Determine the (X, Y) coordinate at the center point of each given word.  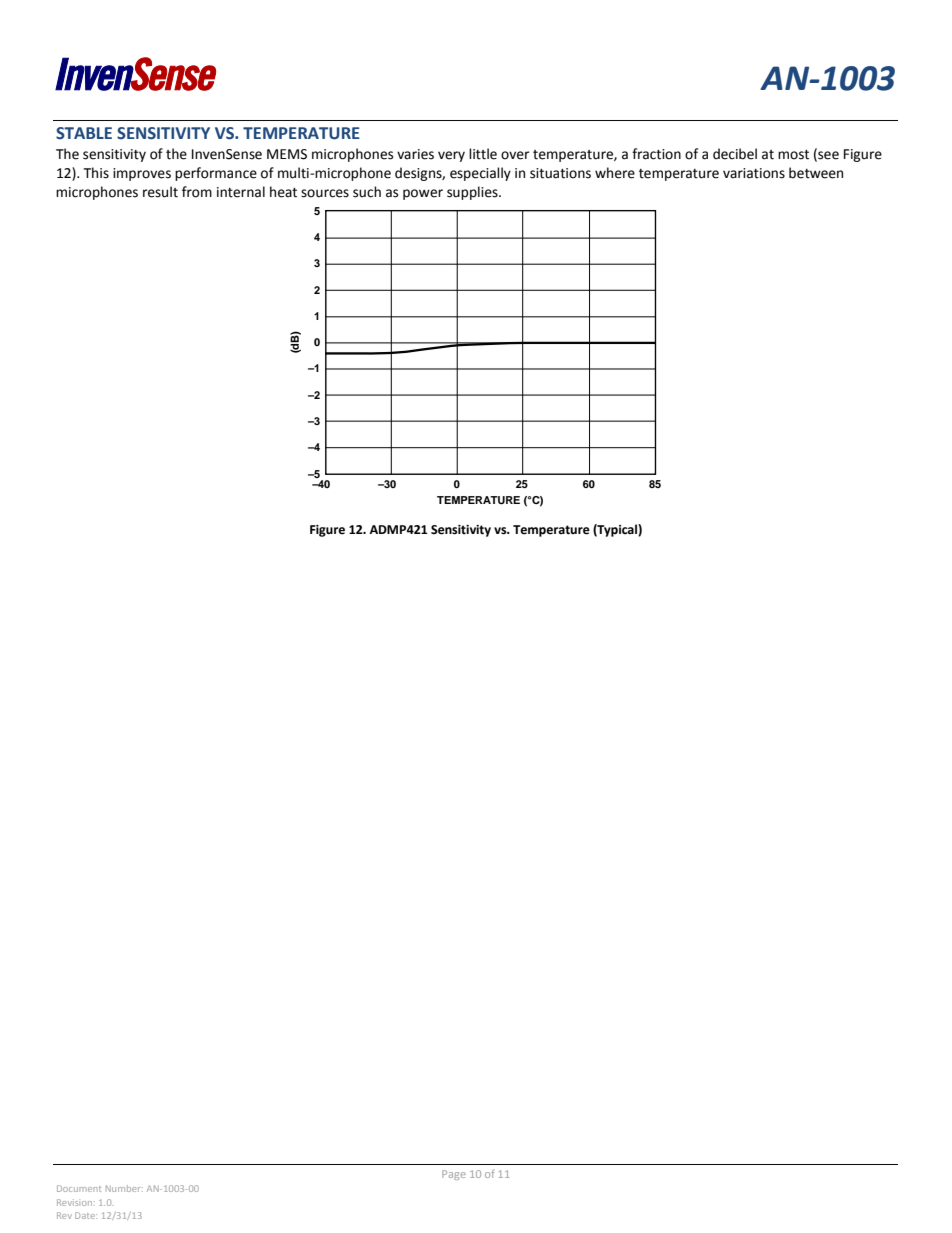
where (615, 173)
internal (241, 192)
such (367, 192)
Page (454, 1175)
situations (560, 173)
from (197, 192)
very (451, 156)
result (160, 192)
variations (754, 173)
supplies (473, 193)
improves (142, 174)
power (423, 194)
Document (79, 1188)
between (816, 173)
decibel (735, 154)
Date (86, 1215)
